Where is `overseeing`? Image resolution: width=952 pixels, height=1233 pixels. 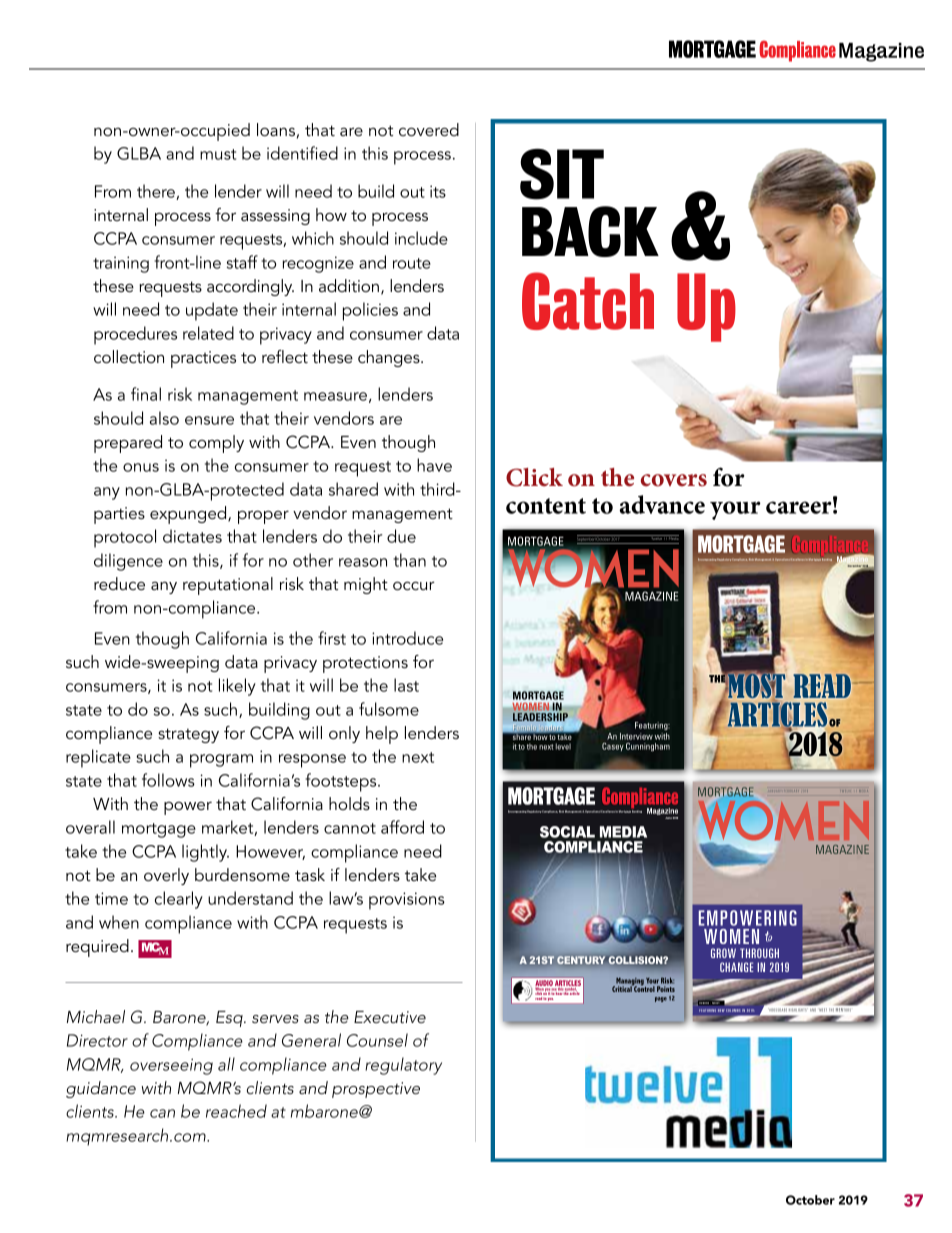 overseeing is located at coordinates (171, 1066).
